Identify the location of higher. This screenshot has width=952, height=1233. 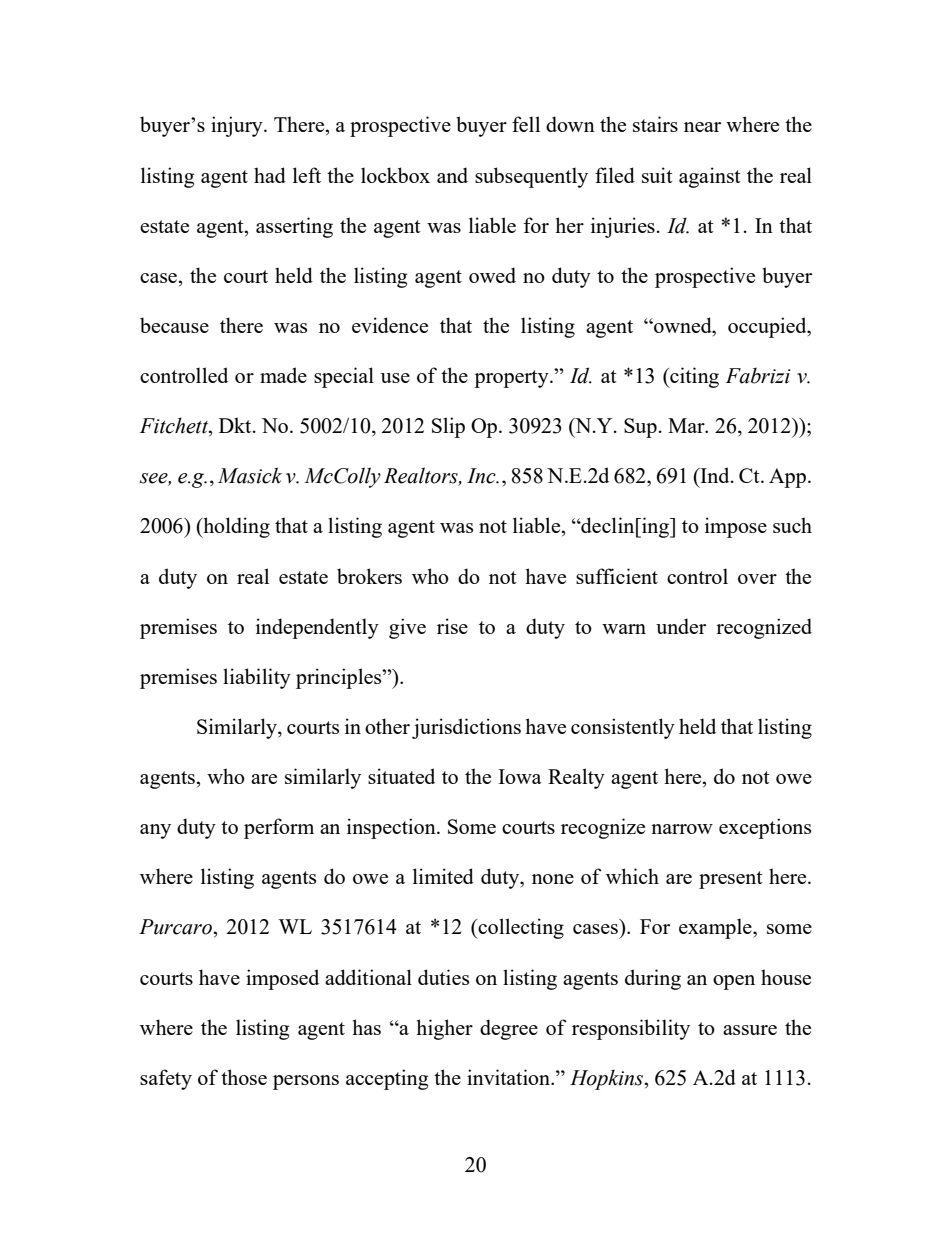
(444, 1029).
